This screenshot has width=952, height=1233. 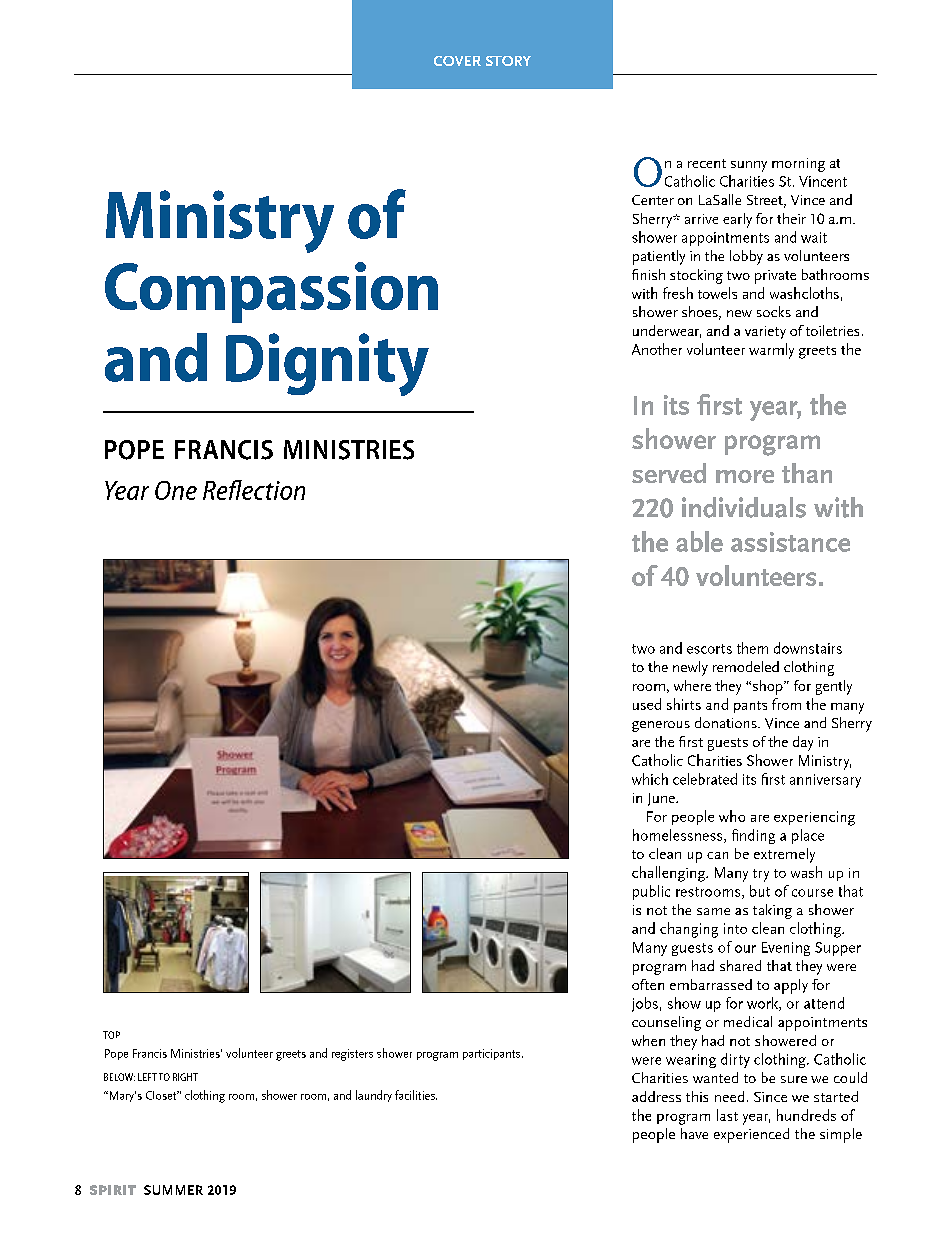 What do you see at coordinates (271, 292) in the screenshot?
I see `Compassion` at bounding box center [271, 292].
